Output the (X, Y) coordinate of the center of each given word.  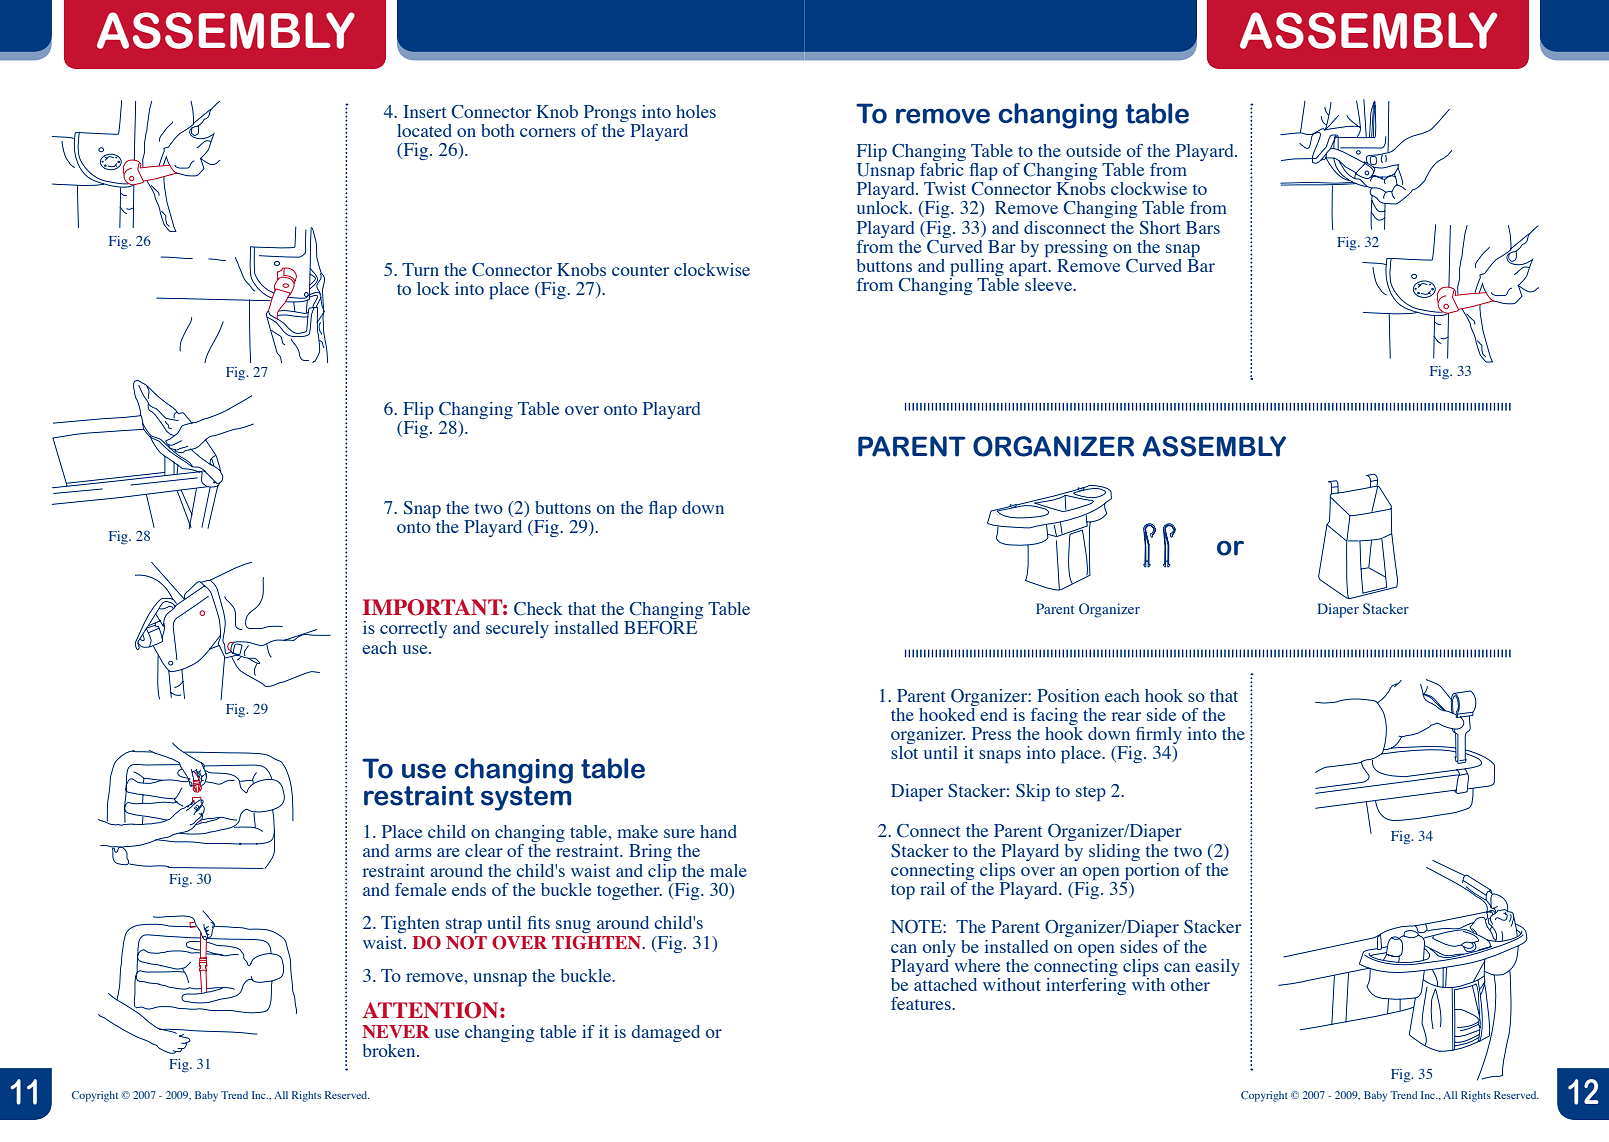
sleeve (1050, 284)
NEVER (396, 1031)
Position (1068, 695)
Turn (420, 269)
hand (718, 831)
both (498, 130)
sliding (1114, 852)
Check (538, 609)
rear (1126, 716)
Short (1160, 228)
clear (484, 850)
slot (904, 751)
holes (696, 111)
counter (640, 270)
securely (517, 629)
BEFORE (660, 628)
